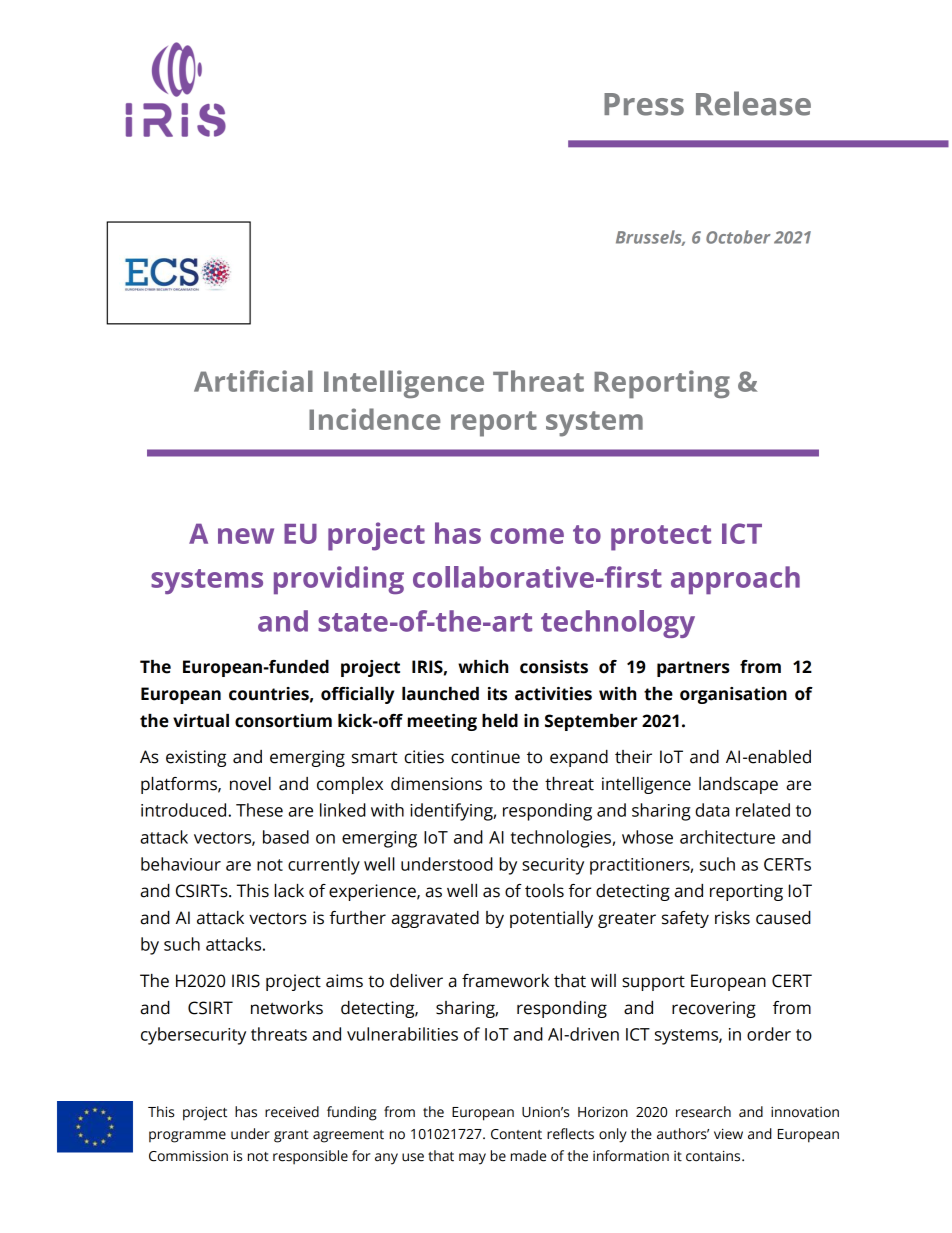 Image resolution: width=952 pixels, height=1233 pixels. I want to click on partners, so click(693, 669).
